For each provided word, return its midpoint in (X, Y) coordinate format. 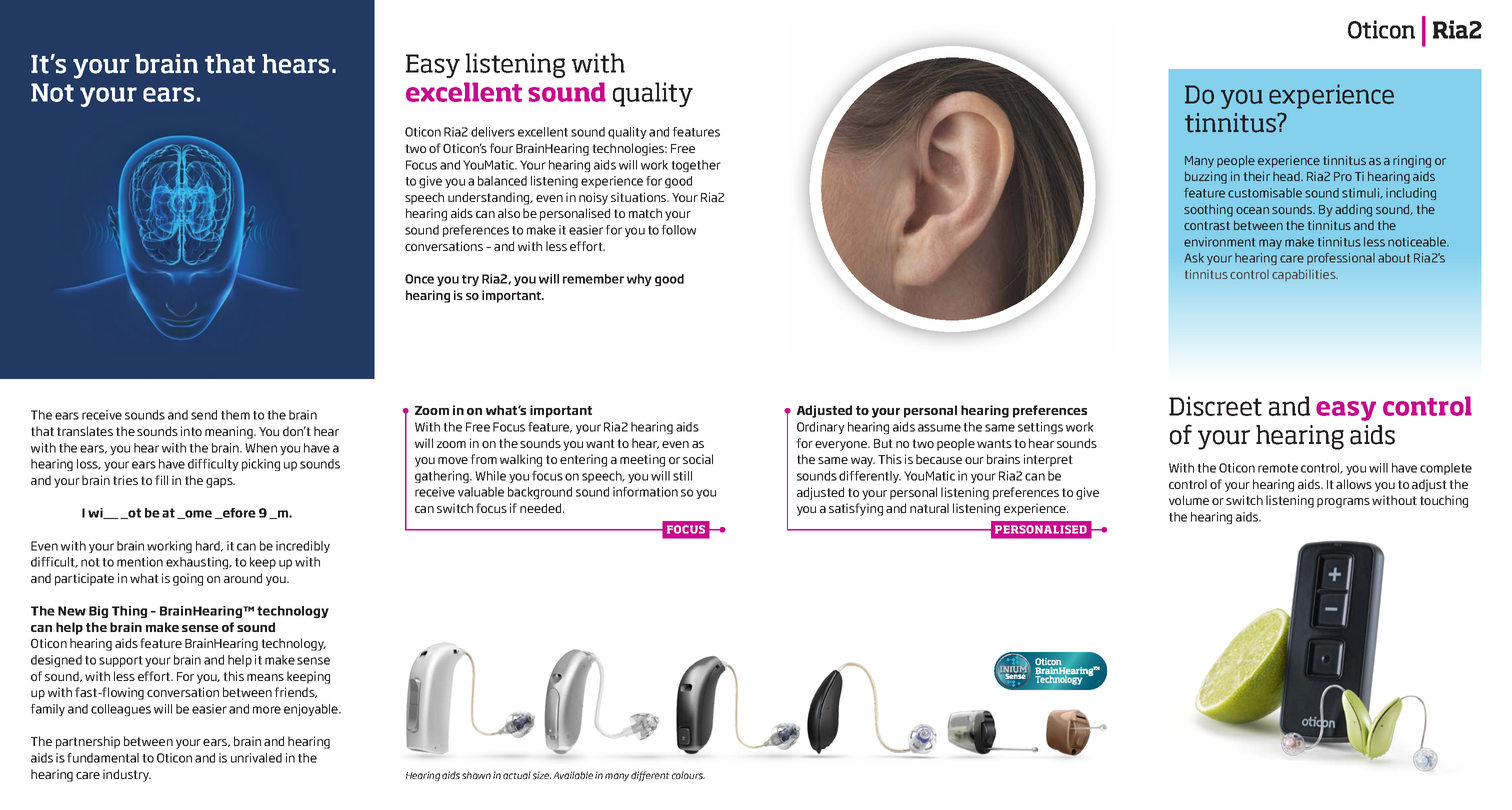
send (204, 415)
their (1257, 176)
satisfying (856, 509)
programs (1343, 503)
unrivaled (256, 758)
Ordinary (821, 428)
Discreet (1215, 406)
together (696, 166)
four (501, 148)
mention (140, 562)
